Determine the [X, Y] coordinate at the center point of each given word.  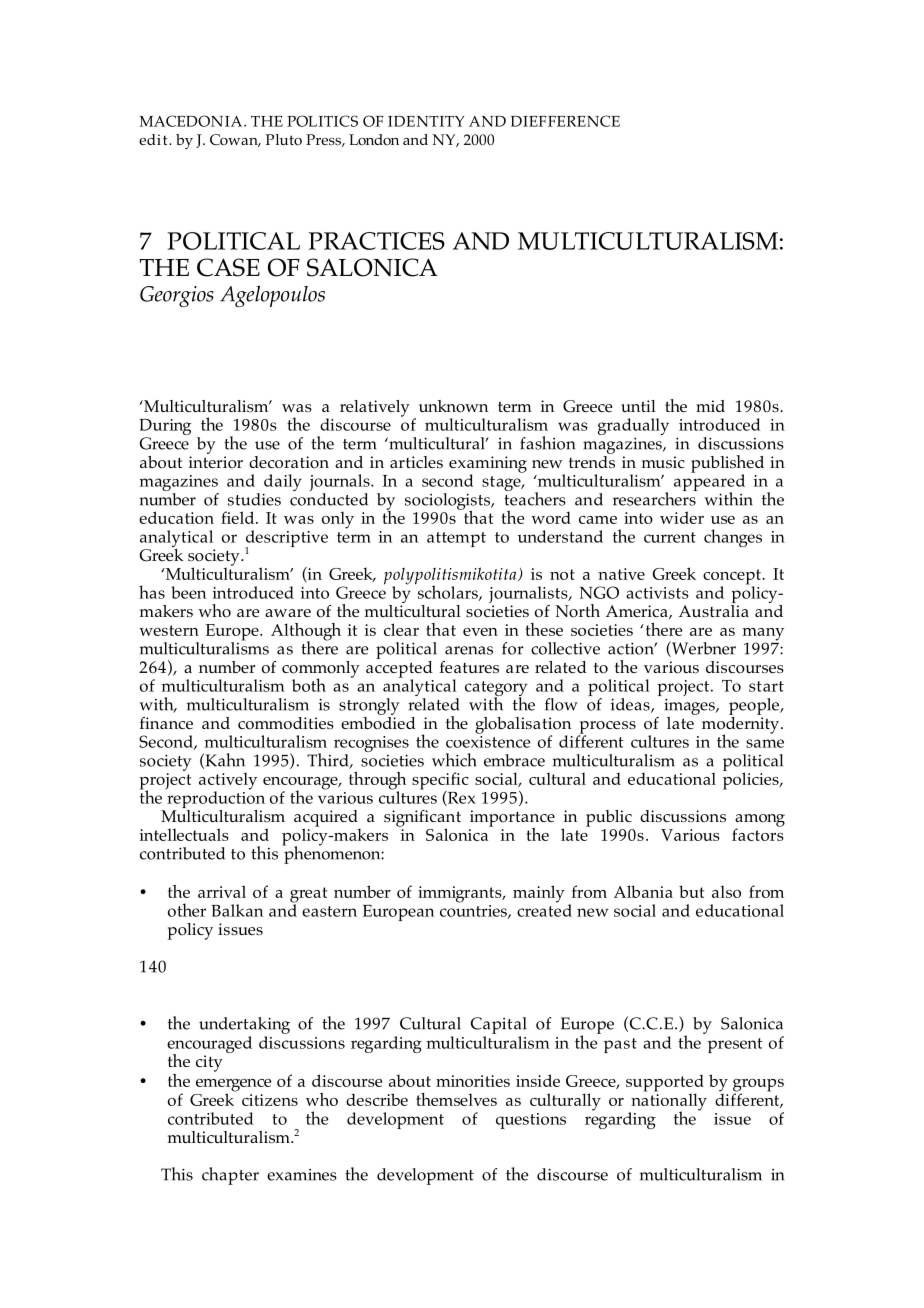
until [638, 406]
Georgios [177, 296]
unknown [453, 406]
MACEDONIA [192, 121]
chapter [230, 1176]
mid [710, 406]
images [690, 706]
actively [228, 782]
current [670, 537]
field [239, 517]
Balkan [237, 910]
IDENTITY [426, 121]
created [544, 909]
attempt [456, 539]
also [726, 892]
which [454, 760]
